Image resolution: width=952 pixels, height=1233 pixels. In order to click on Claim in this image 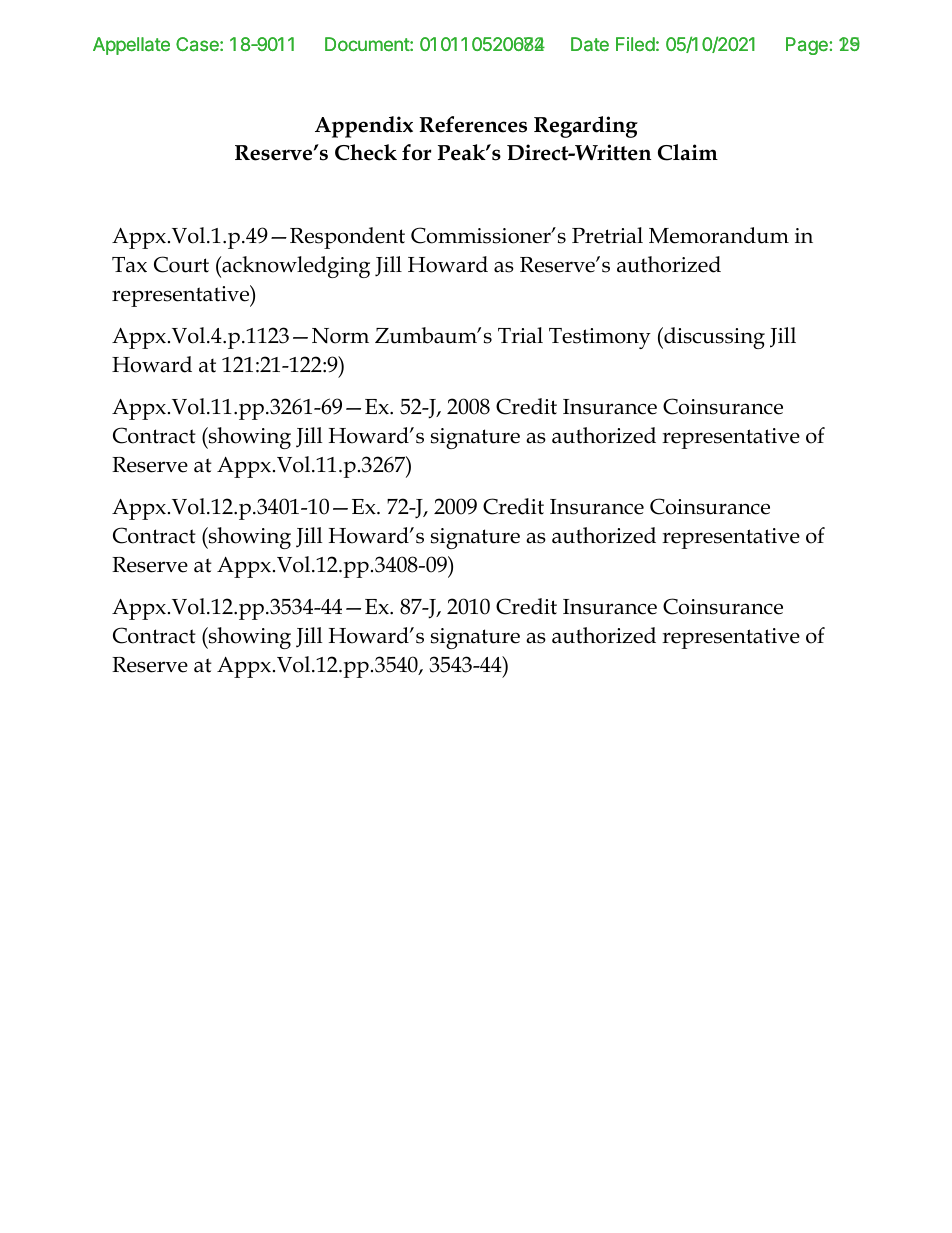, I will do `click(688, 152)`.
